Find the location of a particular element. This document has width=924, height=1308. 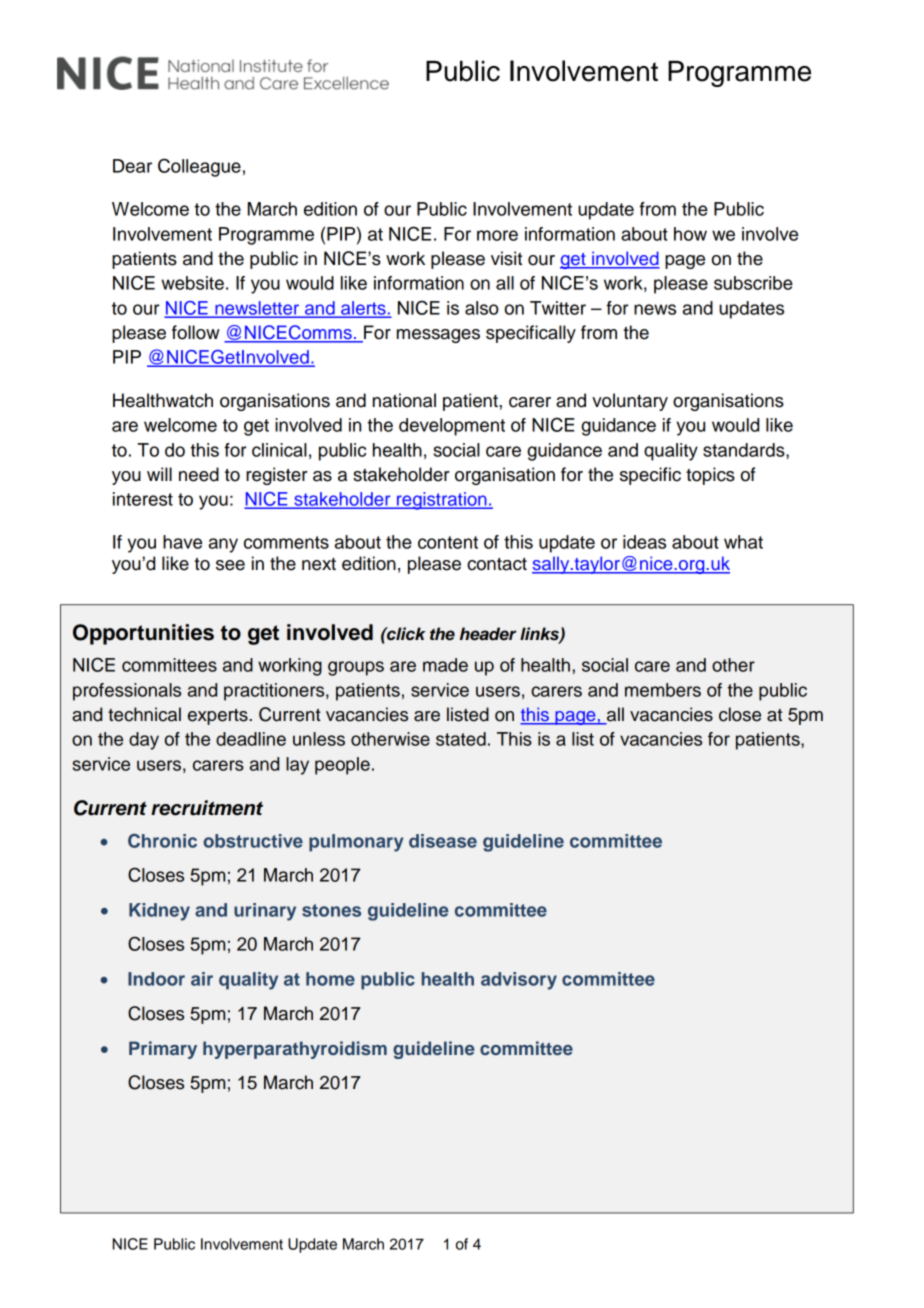

how is located at coordinates (690, 234).
